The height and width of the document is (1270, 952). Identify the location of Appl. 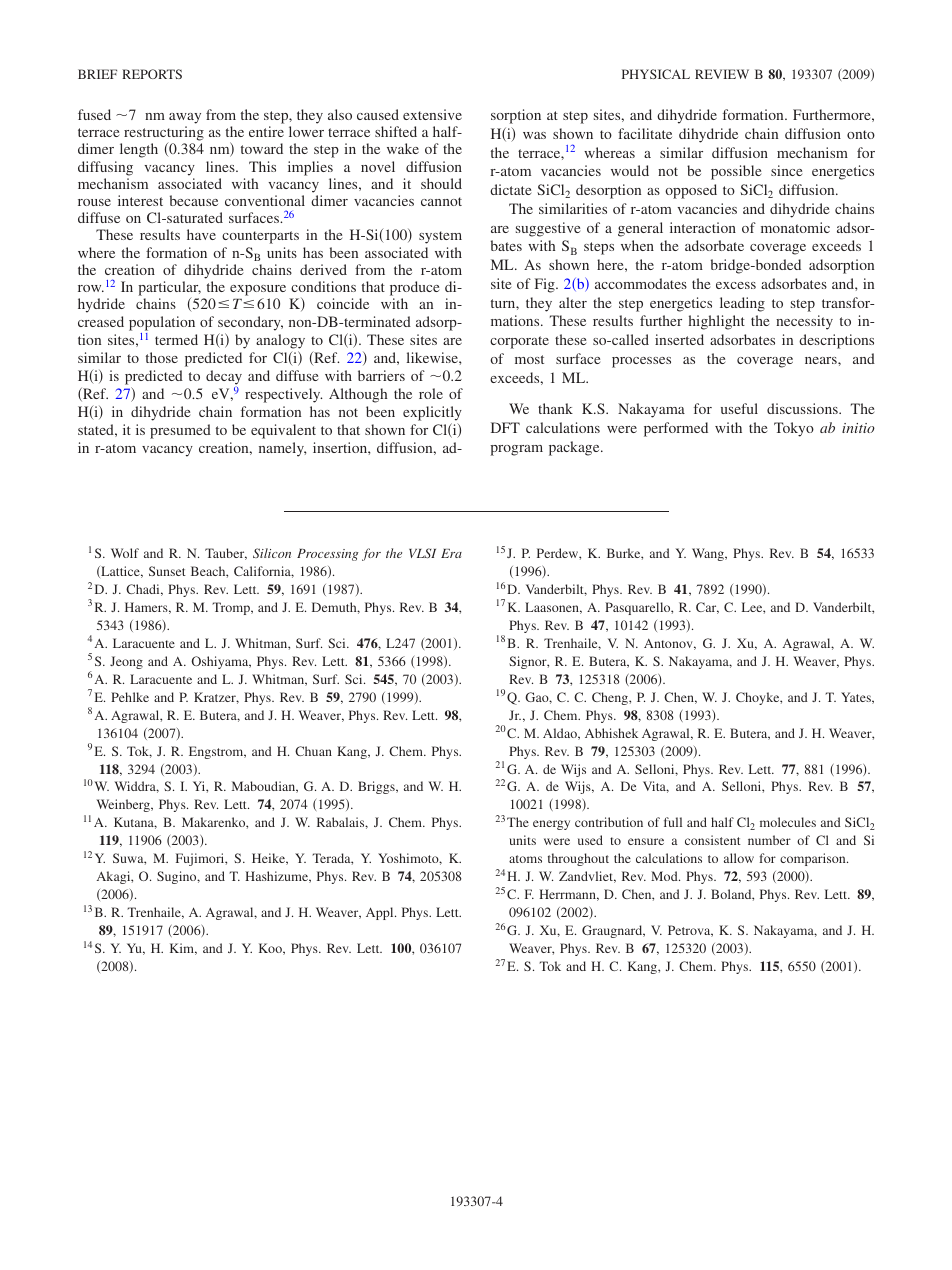
(381, 913).
